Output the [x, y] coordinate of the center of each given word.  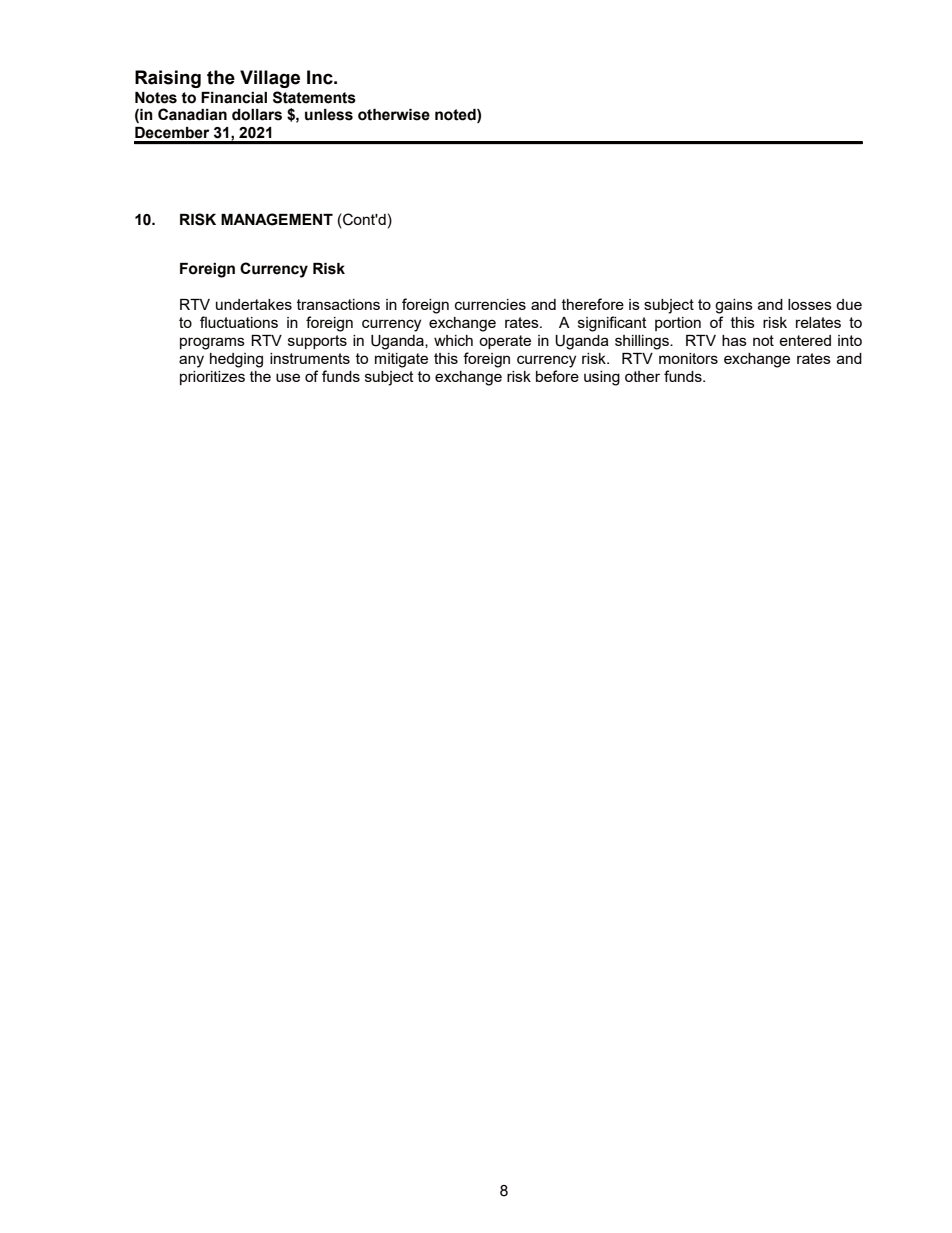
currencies [490, 304]
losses [810, 304]
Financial [234, 98]
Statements [314, 97]
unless [329, 115]
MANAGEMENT [277, 219]
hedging [236, 360]
